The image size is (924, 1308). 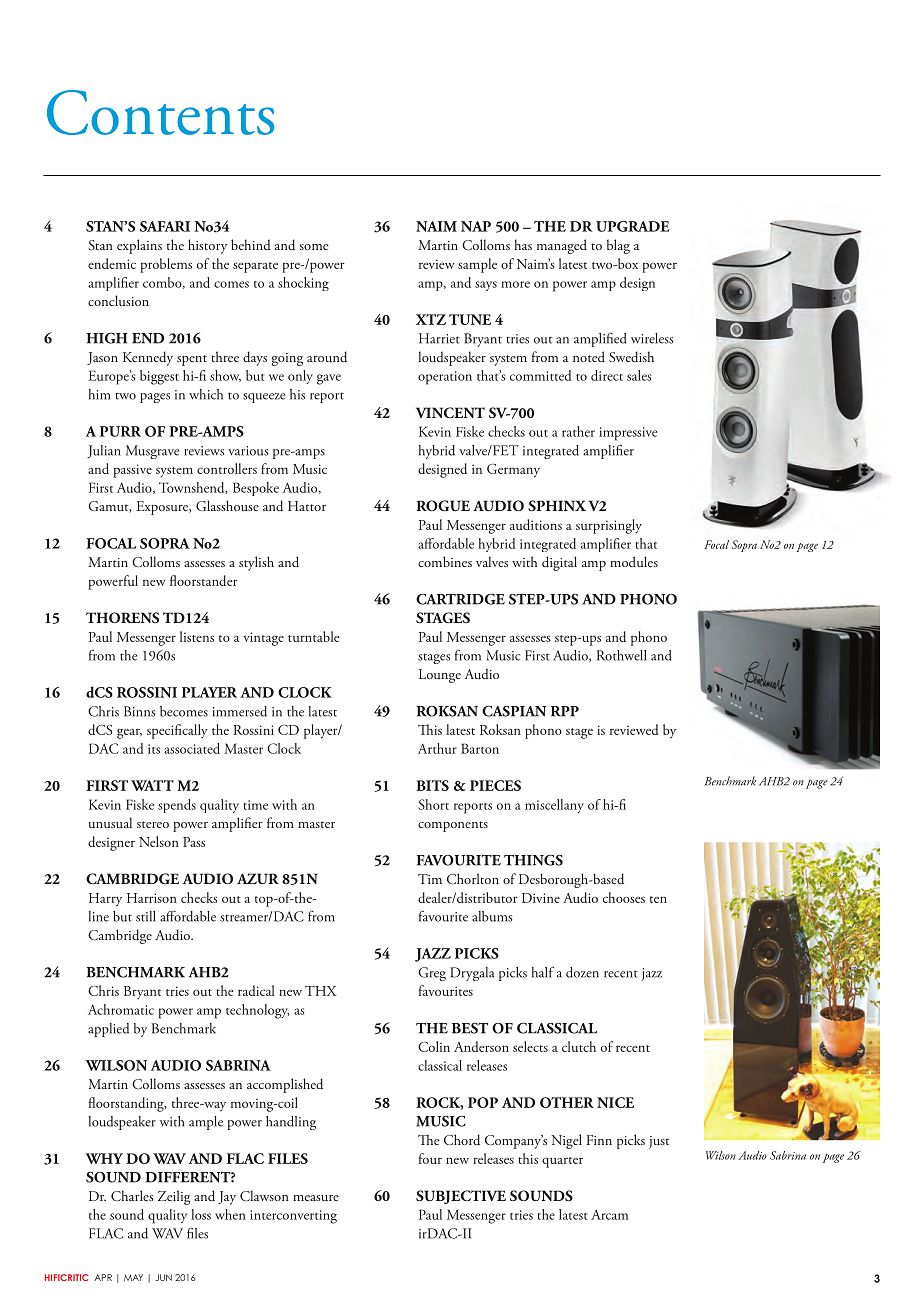 What do you see at coordinates (314, 247) in the image?
I see `some` at bounding box center [314, 247].
